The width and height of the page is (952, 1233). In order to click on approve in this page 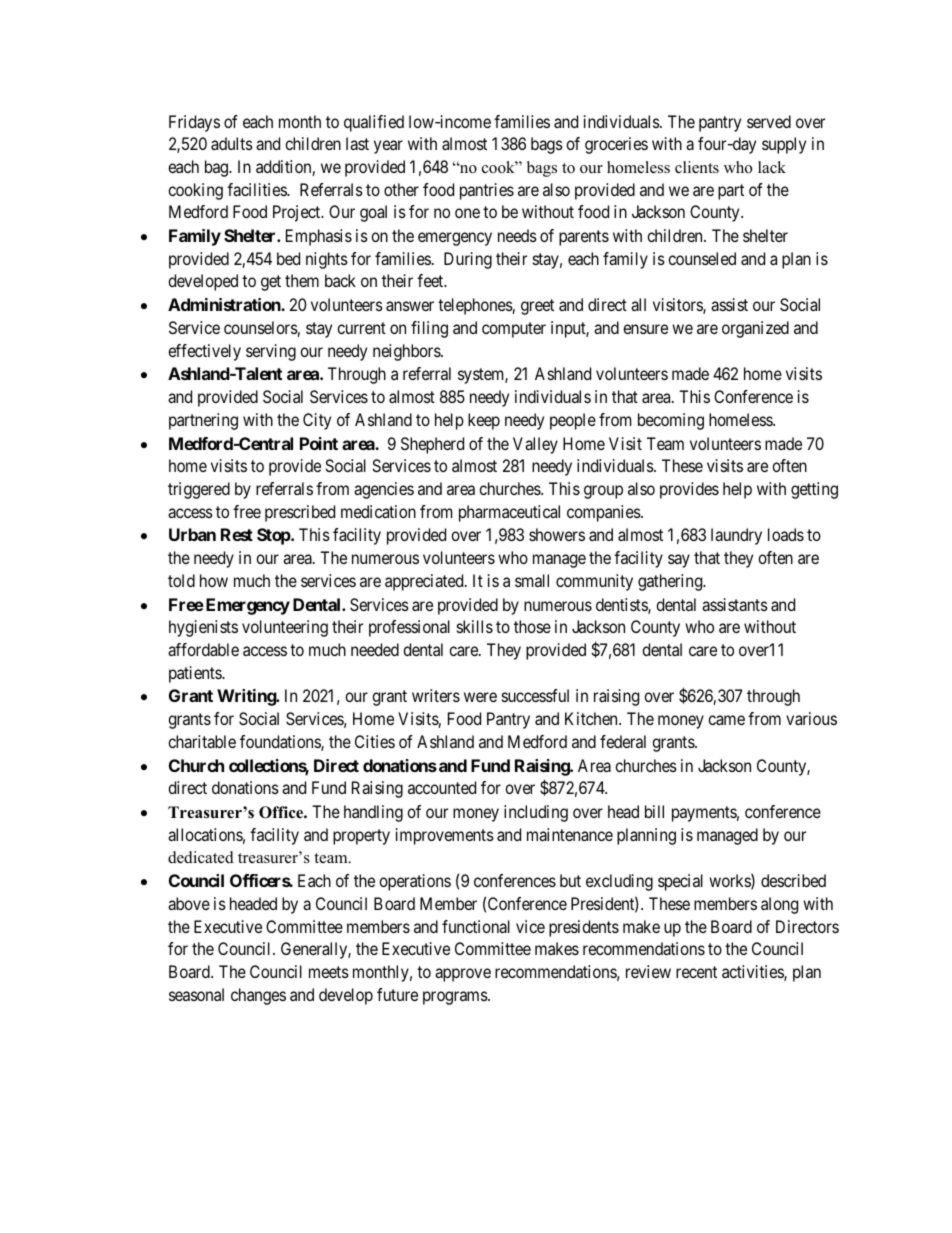, I will do `click(463, 975)`.
